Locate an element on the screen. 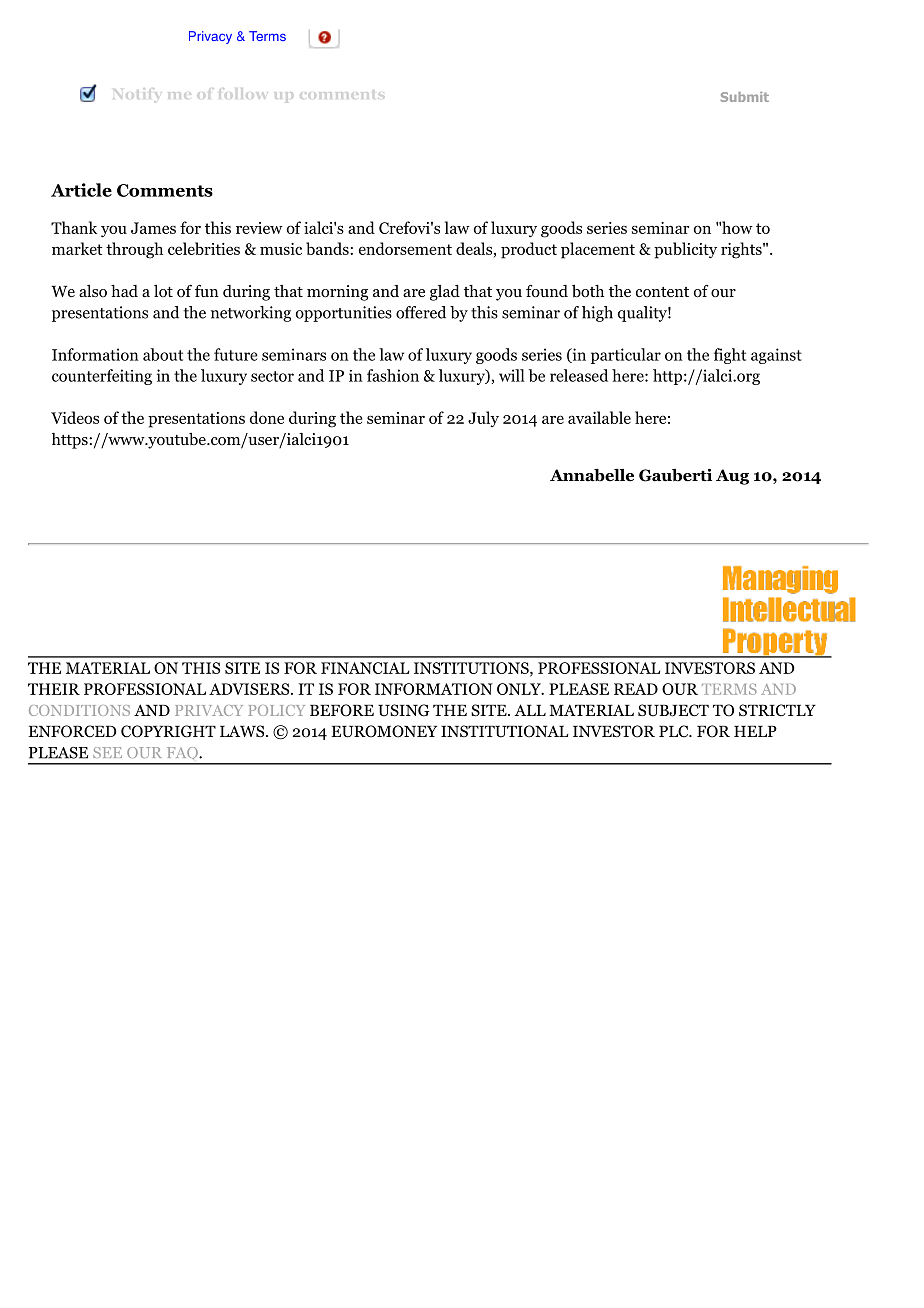 The width and height of the screenshot is (924, 1308). COPYRIGHT is located at coordinates (168, 731).
